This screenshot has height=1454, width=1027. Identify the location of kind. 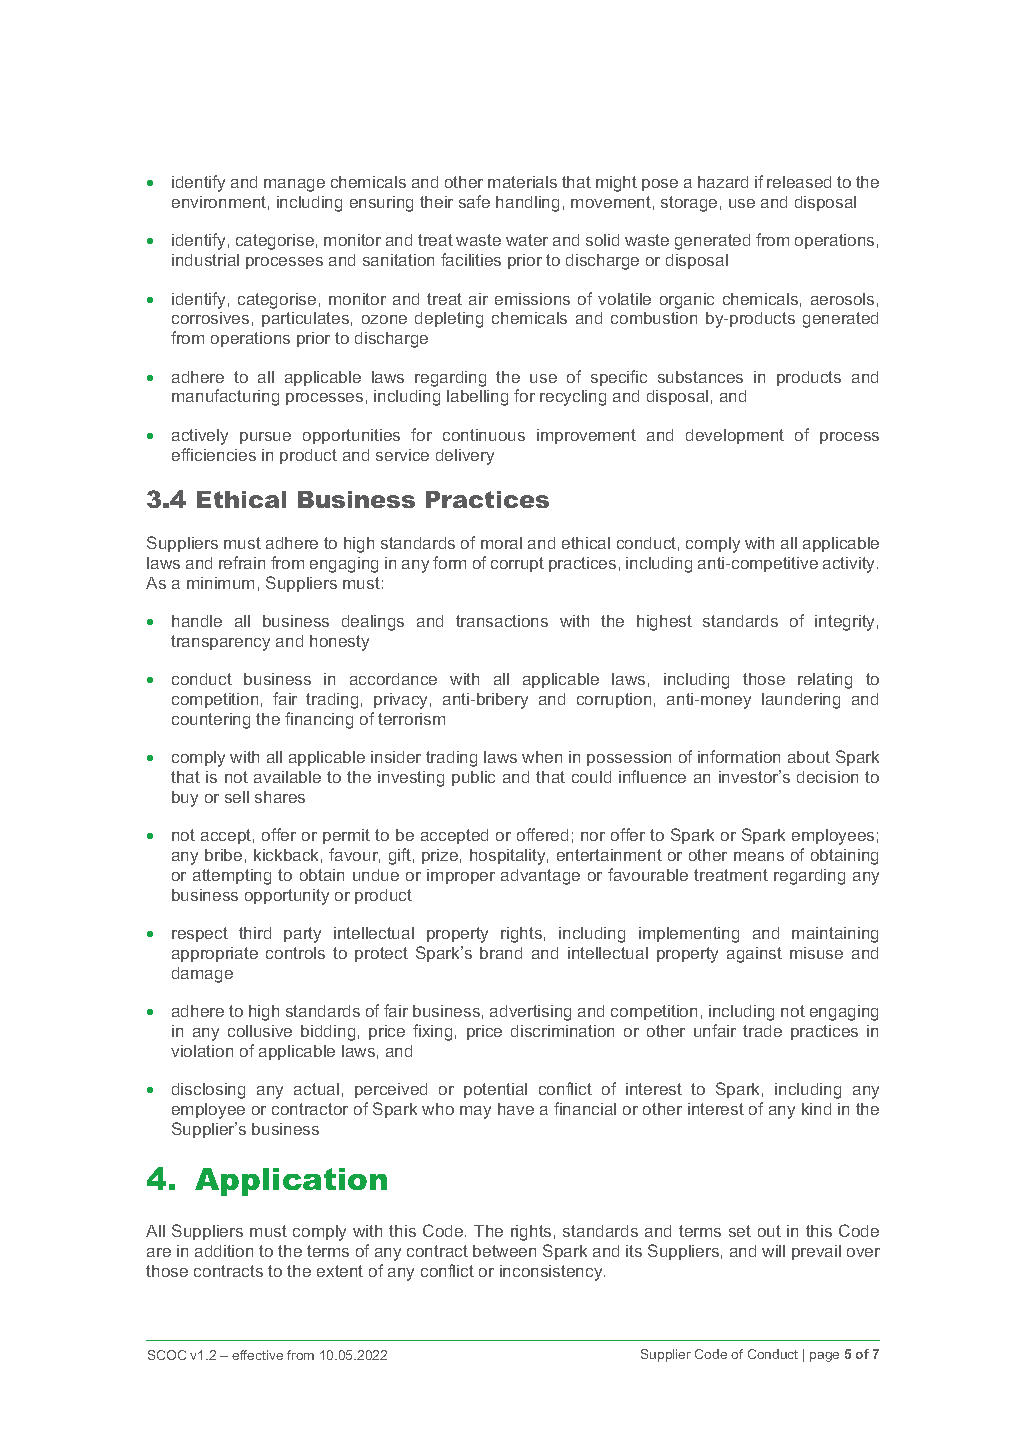
(816, 1109).
